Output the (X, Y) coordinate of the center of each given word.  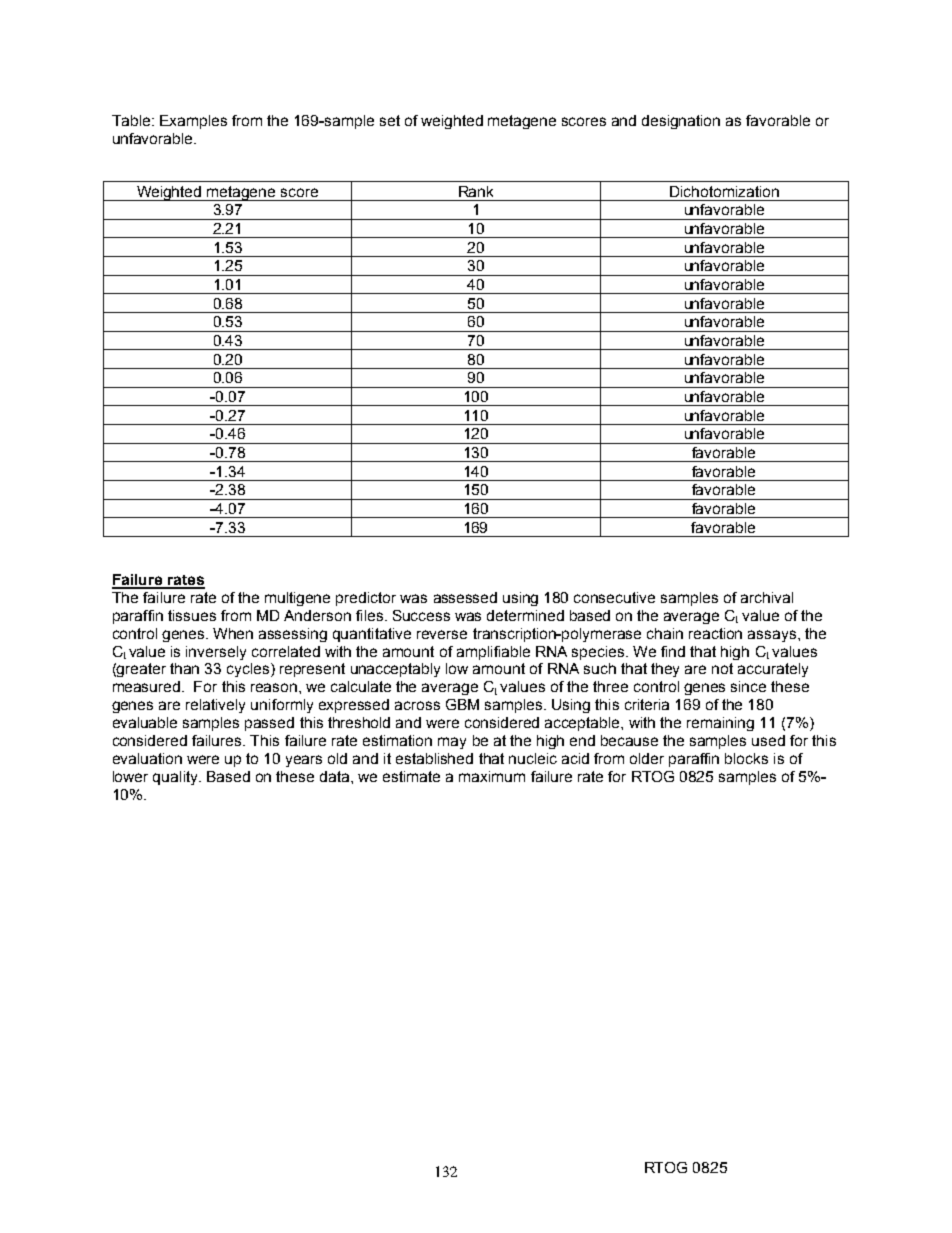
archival (767, 597)
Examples (193, 122)
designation (681, 122)
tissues (192, 615)
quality (177, 778)
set (390, 120)
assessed (465, 597)
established (434, 758)
